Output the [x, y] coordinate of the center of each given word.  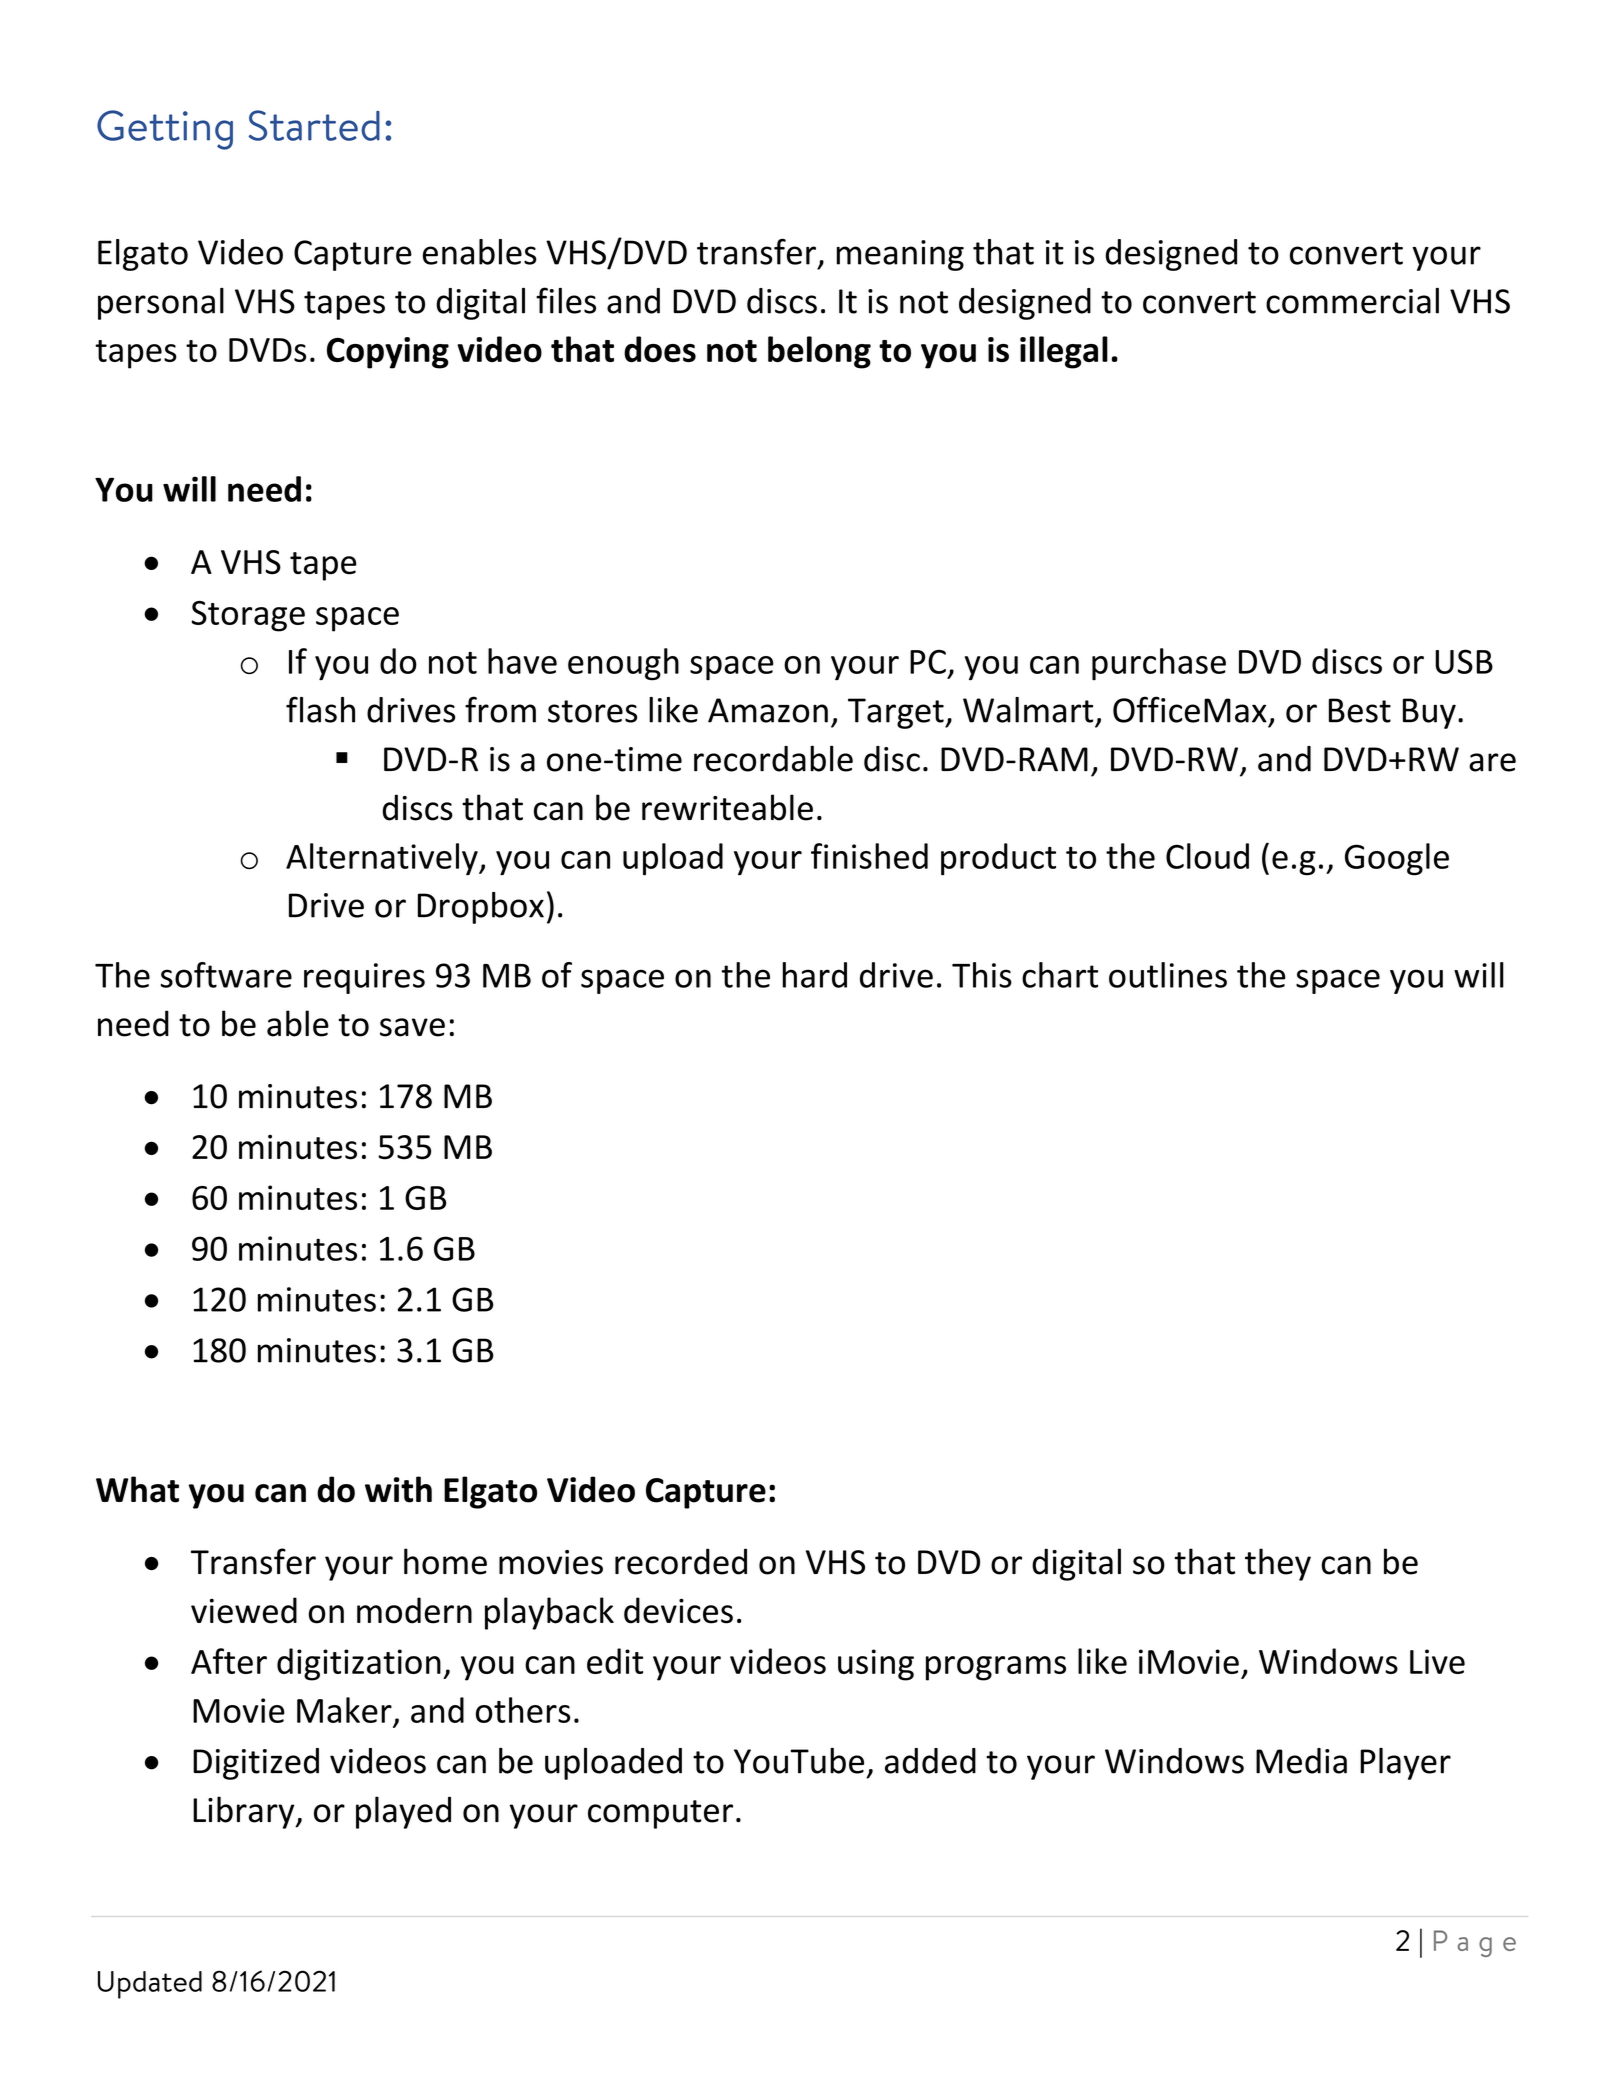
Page [1475, 1943]
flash [320, 709]
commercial [1352, 301]
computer [660, 1814]
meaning [900, 255]
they [1278, 1564]
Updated [150, 1985]
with [398, 1489]
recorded [681, 1561]
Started [314, 125]
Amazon [768, 710]
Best [1360, 710]
